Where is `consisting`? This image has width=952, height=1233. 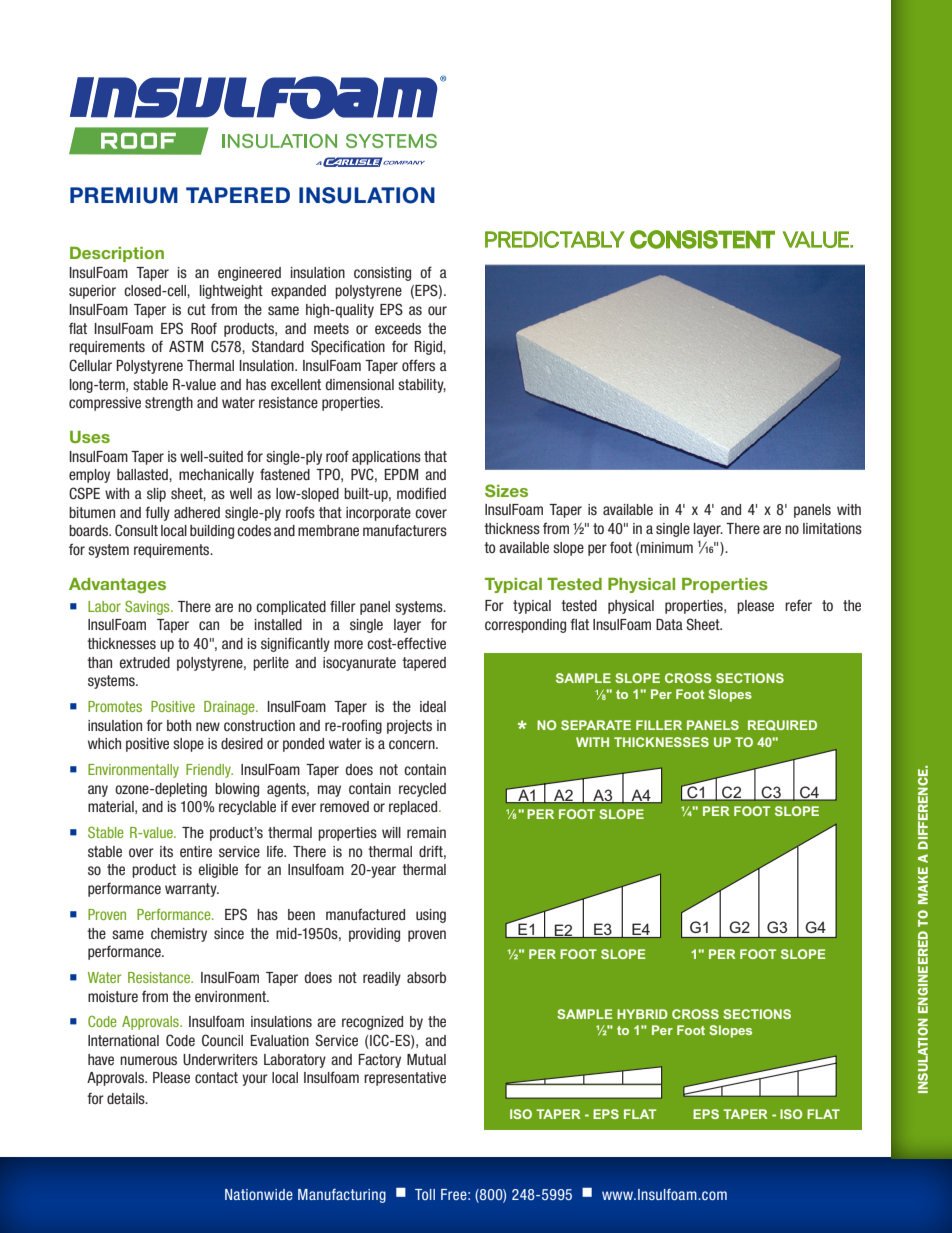
consisting is located at coordinates (382, 274).
